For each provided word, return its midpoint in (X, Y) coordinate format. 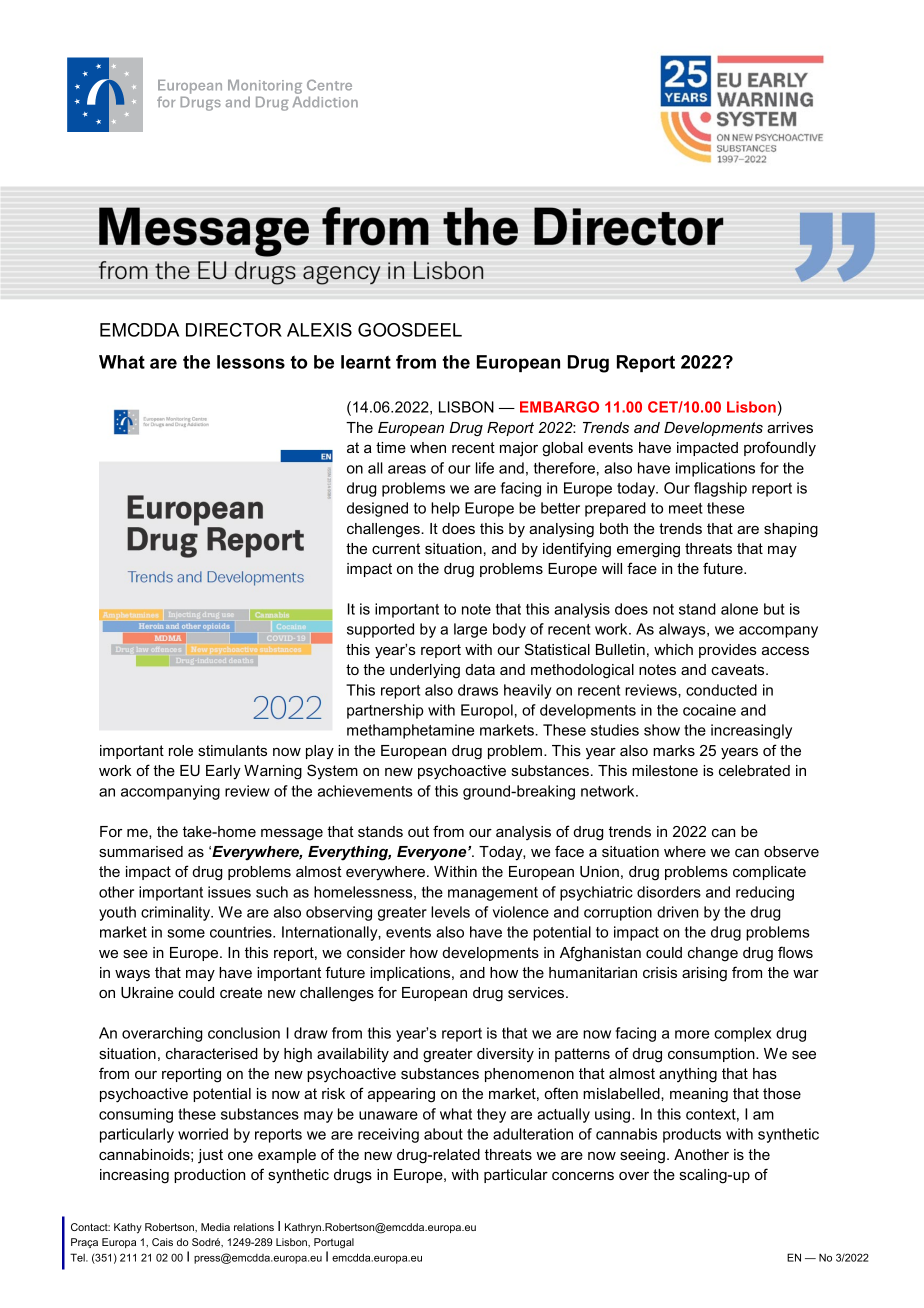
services (537, 992)
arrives (790, 427)
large (470, 630)
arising (704, 974)
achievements (365, 791)
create (241, 992)
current (396, 548)
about (443, 1134)
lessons (251, 362)
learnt (366, 362)
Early (223, 772)
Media (215, 1227)
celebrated (754, 770)
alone (739, 609)
